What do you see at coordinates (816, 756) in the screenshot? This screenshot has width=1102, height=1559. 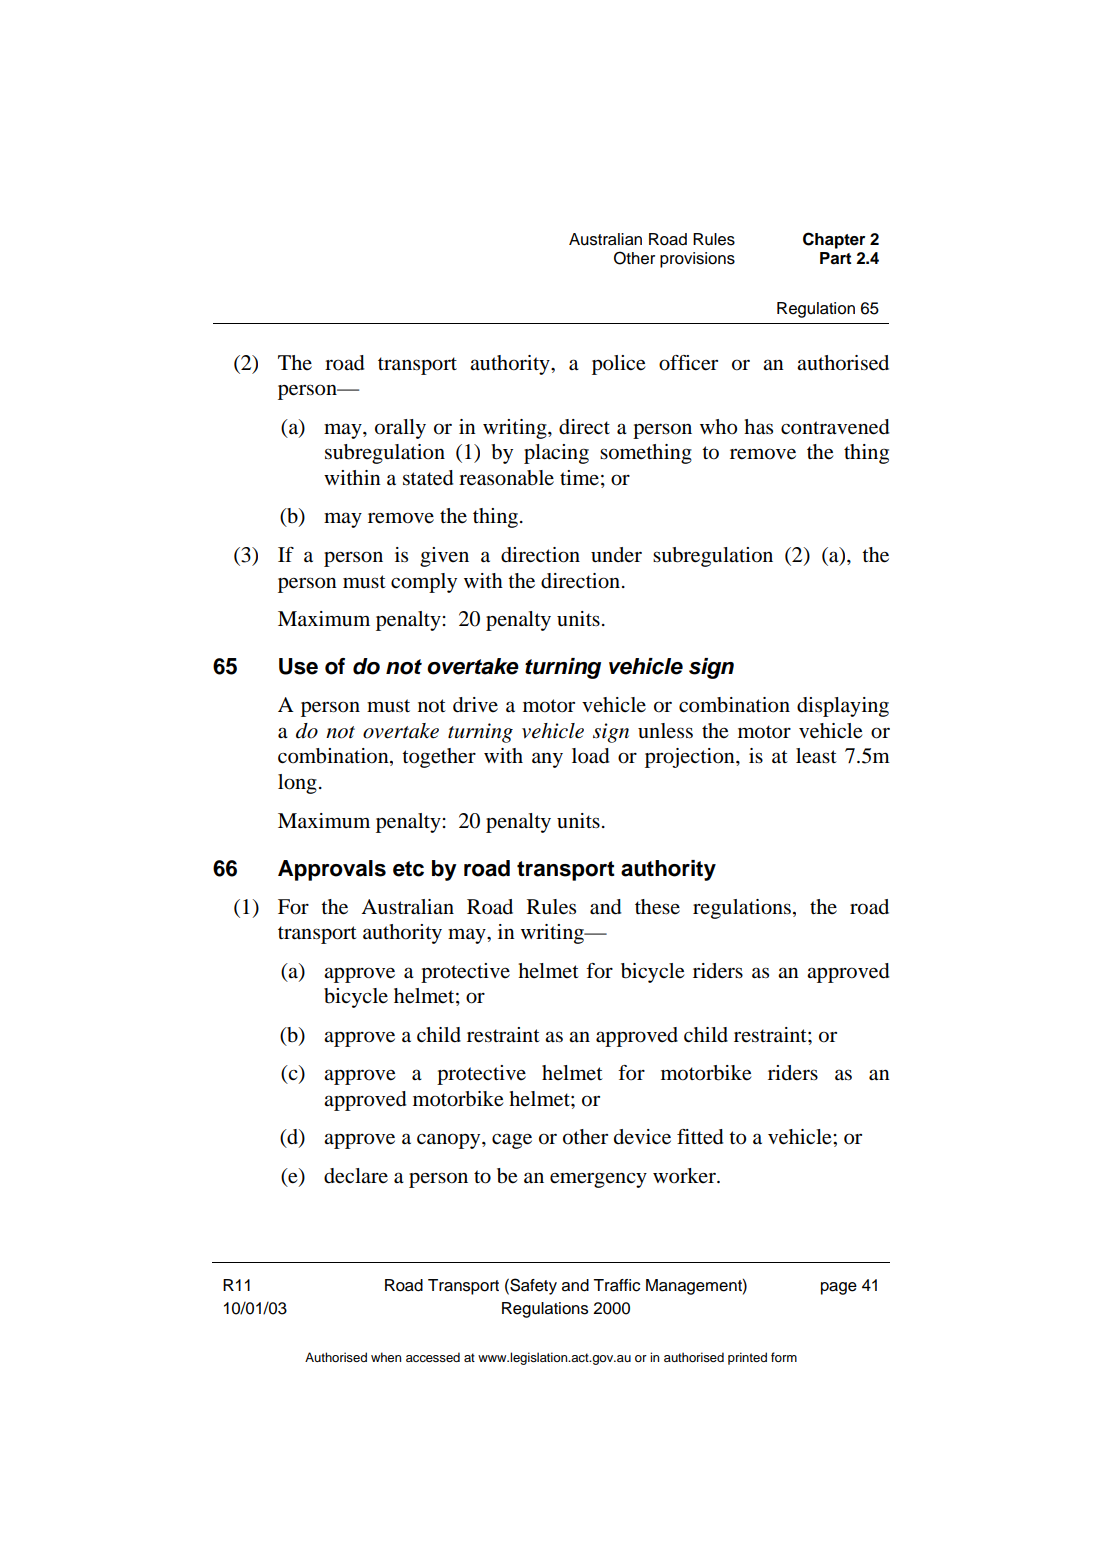 I see `least` at bounding box center [816, 756].
